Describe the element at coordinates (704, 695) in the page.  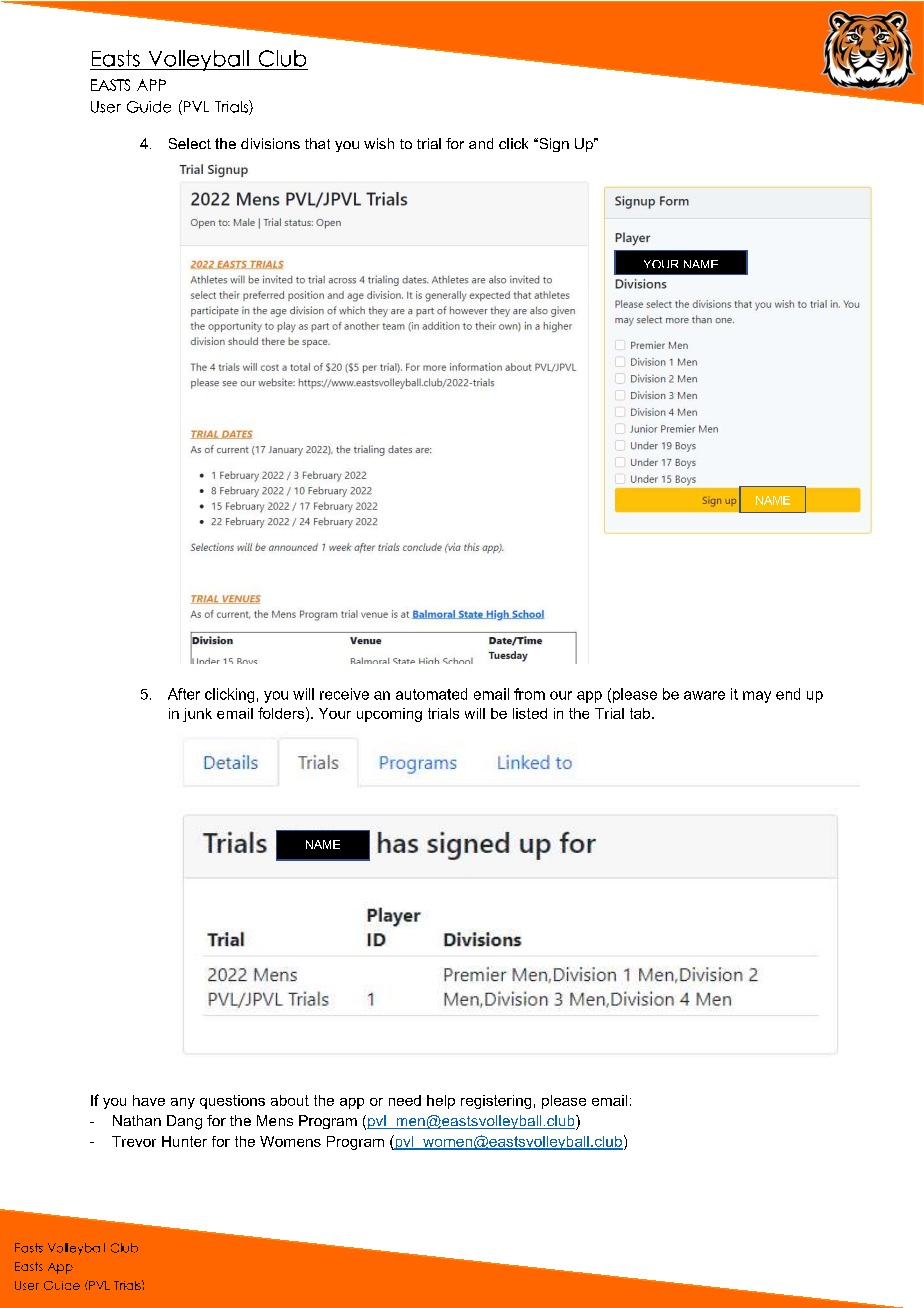
I see `aware` at that location.
